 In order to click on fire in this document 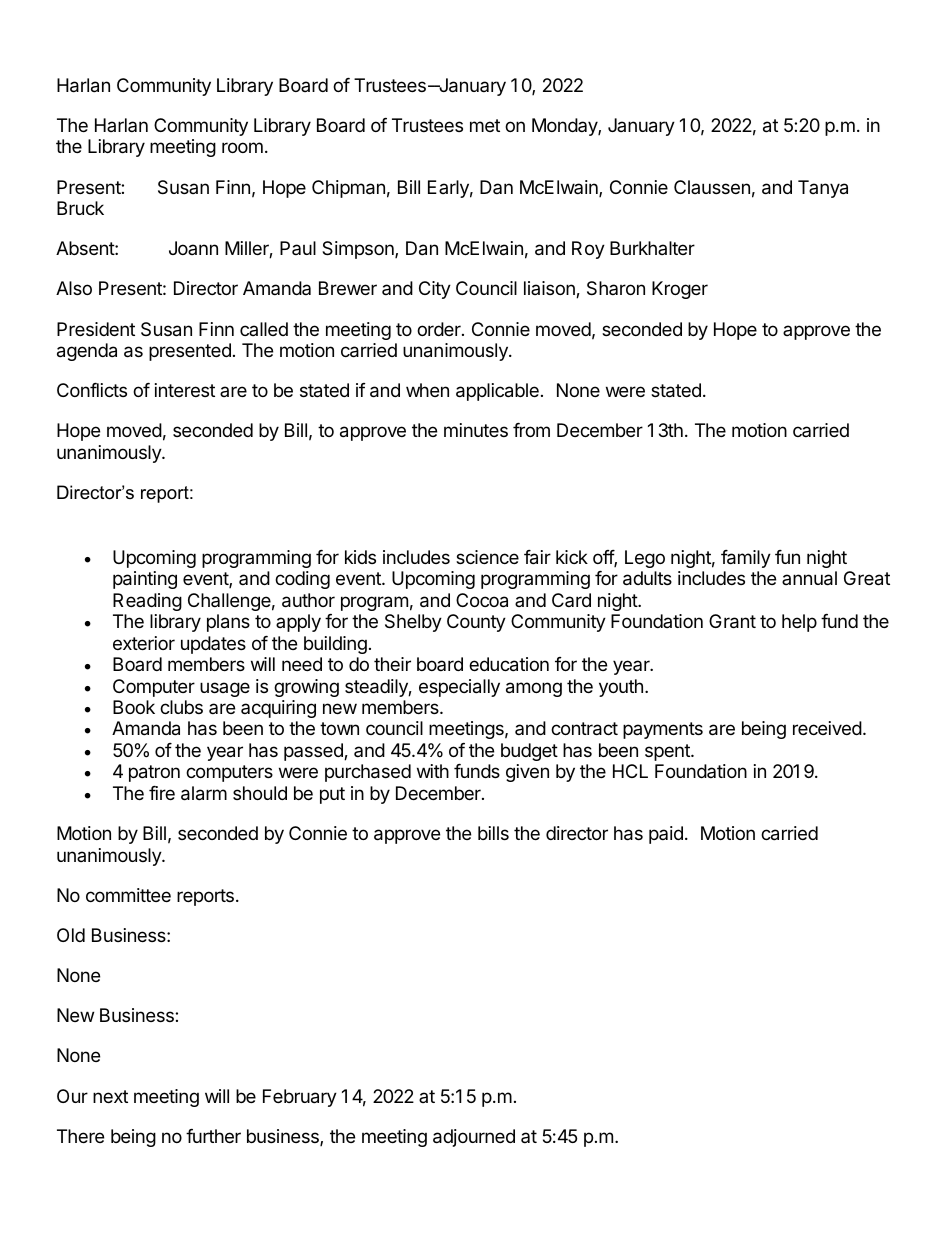, I will do `click(162, 793)`.
